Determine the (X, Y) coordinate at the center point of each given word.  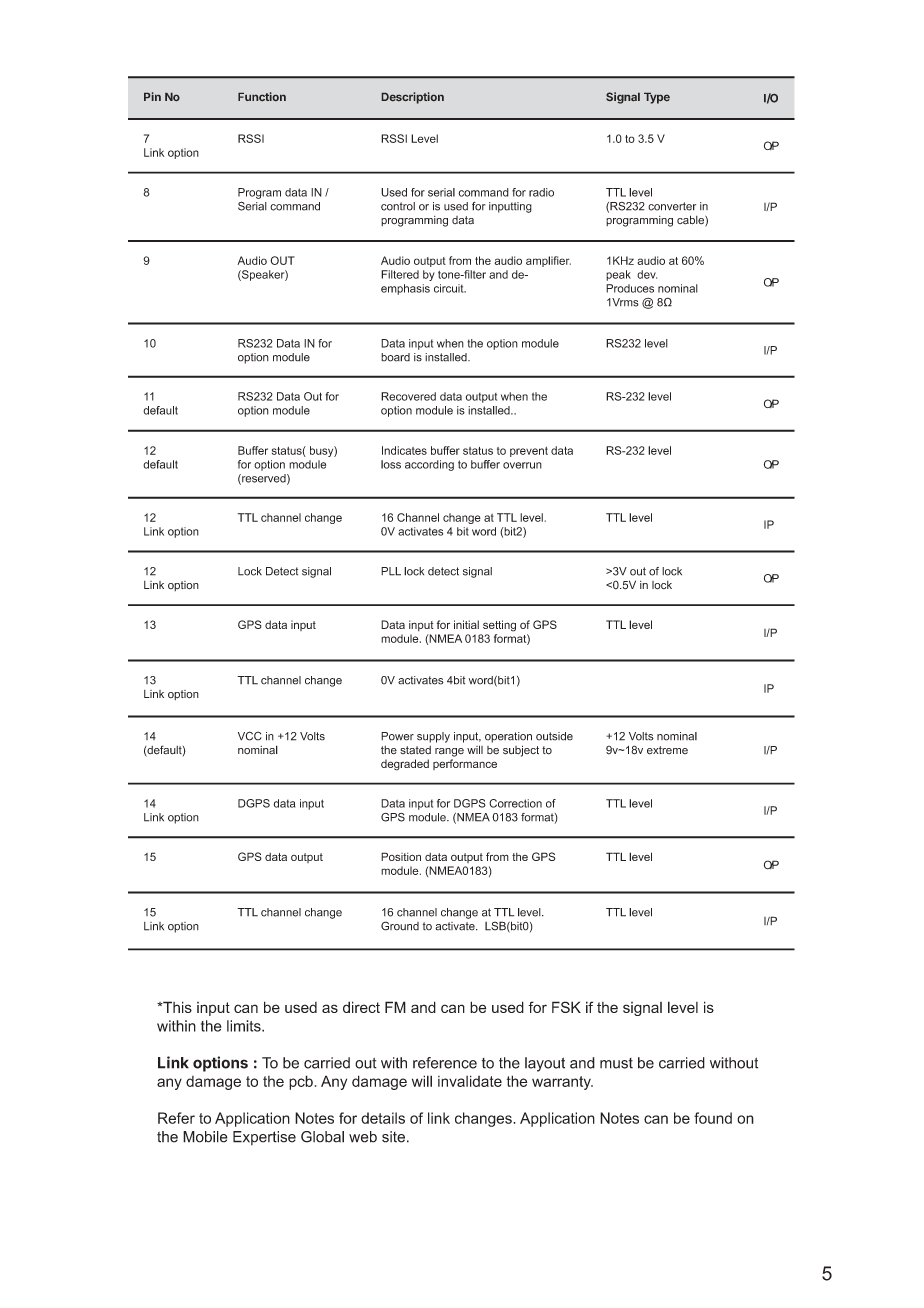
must (616, 1063)
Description (413, 98)
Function (262, 96)
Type (657, 98)
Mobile (205, 1137)
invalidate (470, 1081)
